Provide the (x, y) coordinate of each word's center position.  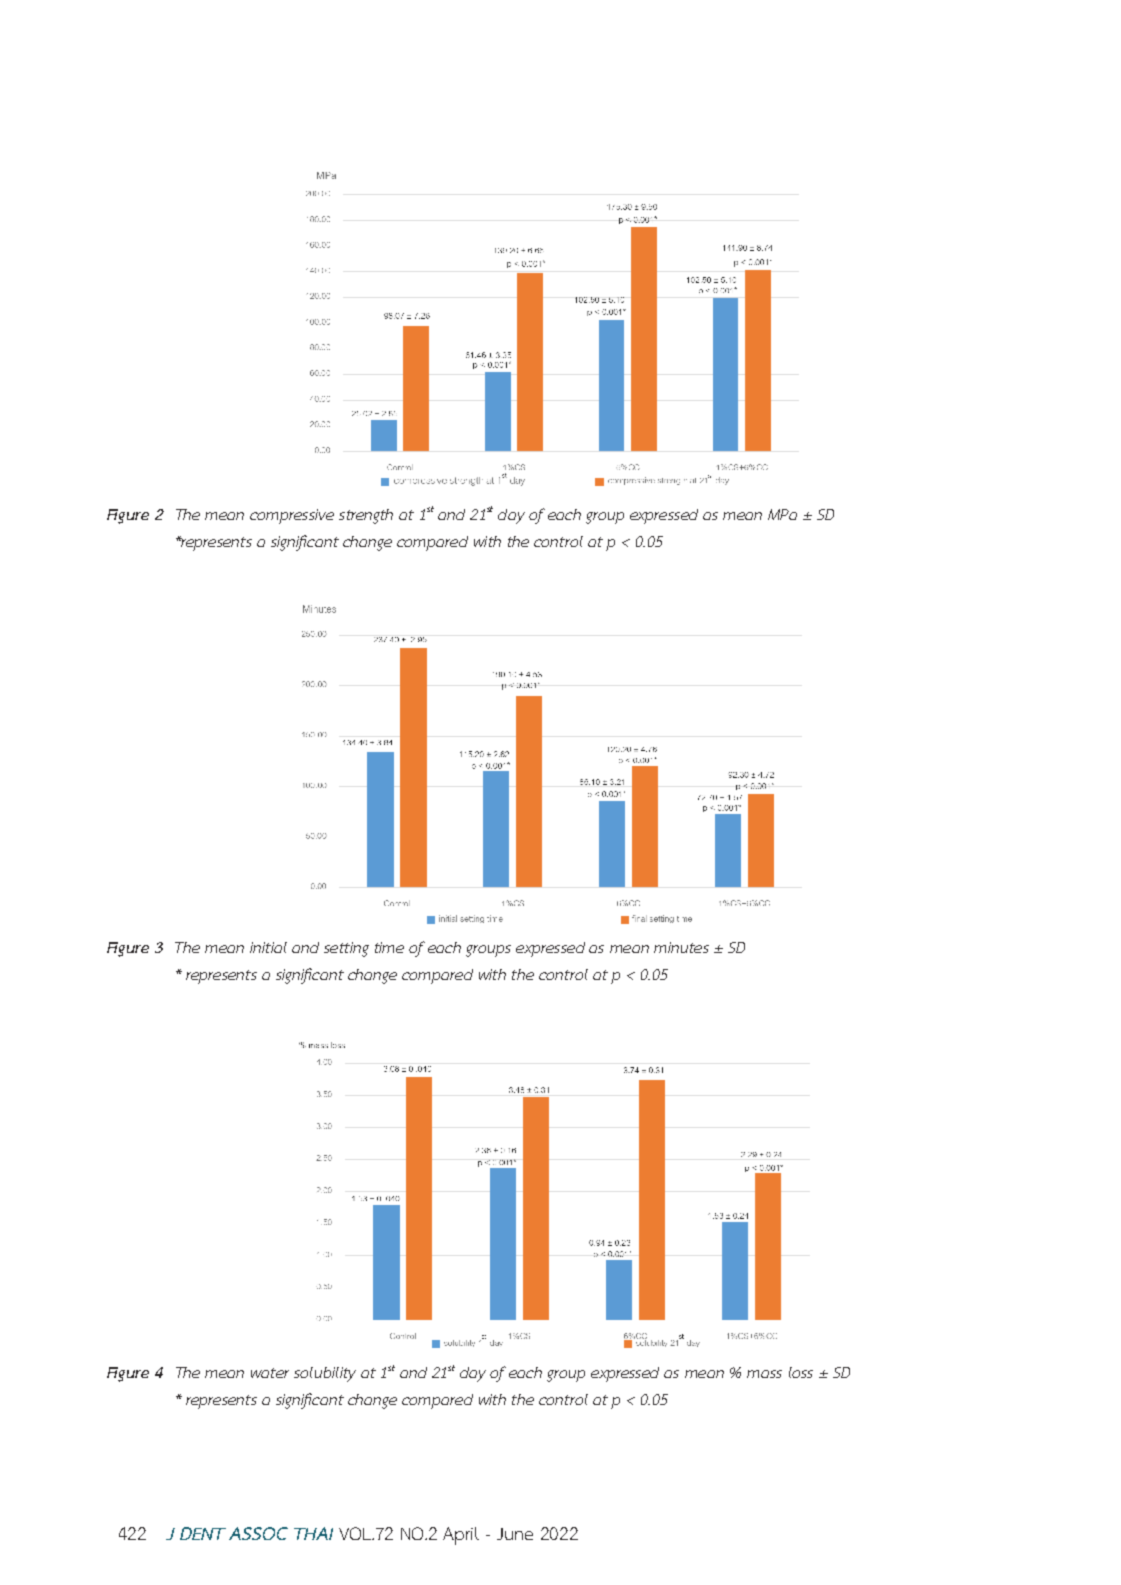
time (389, 947)
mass (764, 1374)
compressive (292, 516)
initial (268, 947)
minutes (681, 947)
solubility (325, 1374)
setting (346, 949)
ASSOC (258, 1533)
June (515, 1534)
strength (366, 516)
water (270, 1373)
